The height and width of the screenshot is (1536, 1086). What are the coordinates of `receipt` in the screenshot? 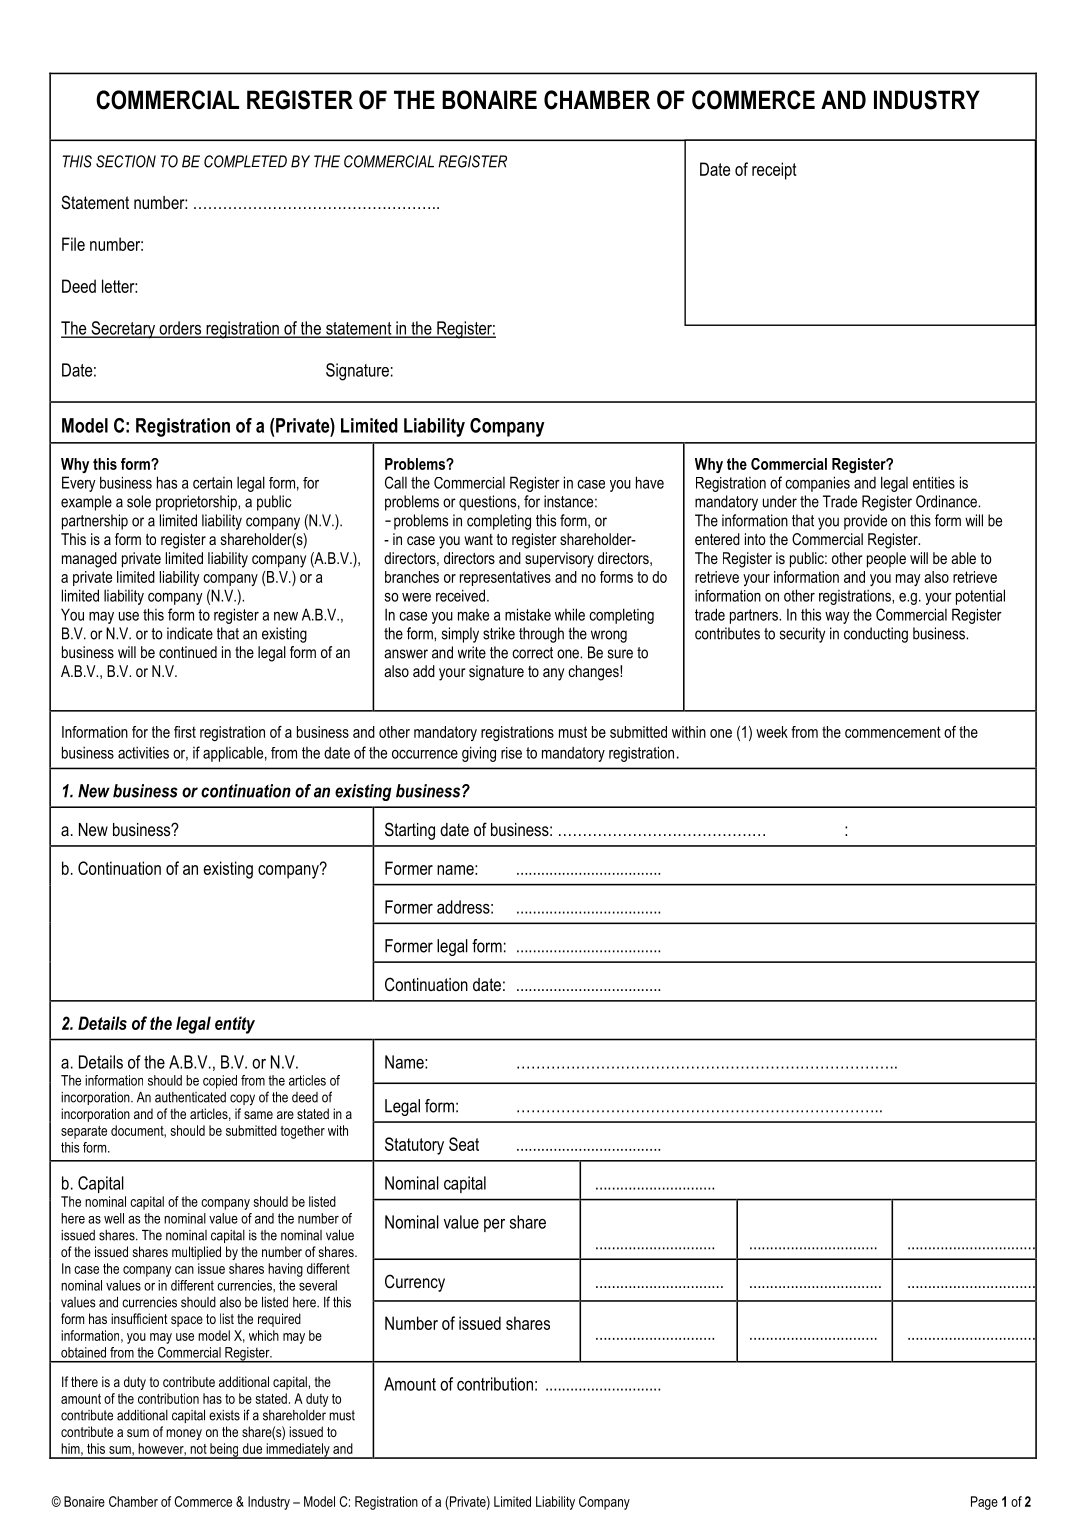 It's located at (774, 171).
